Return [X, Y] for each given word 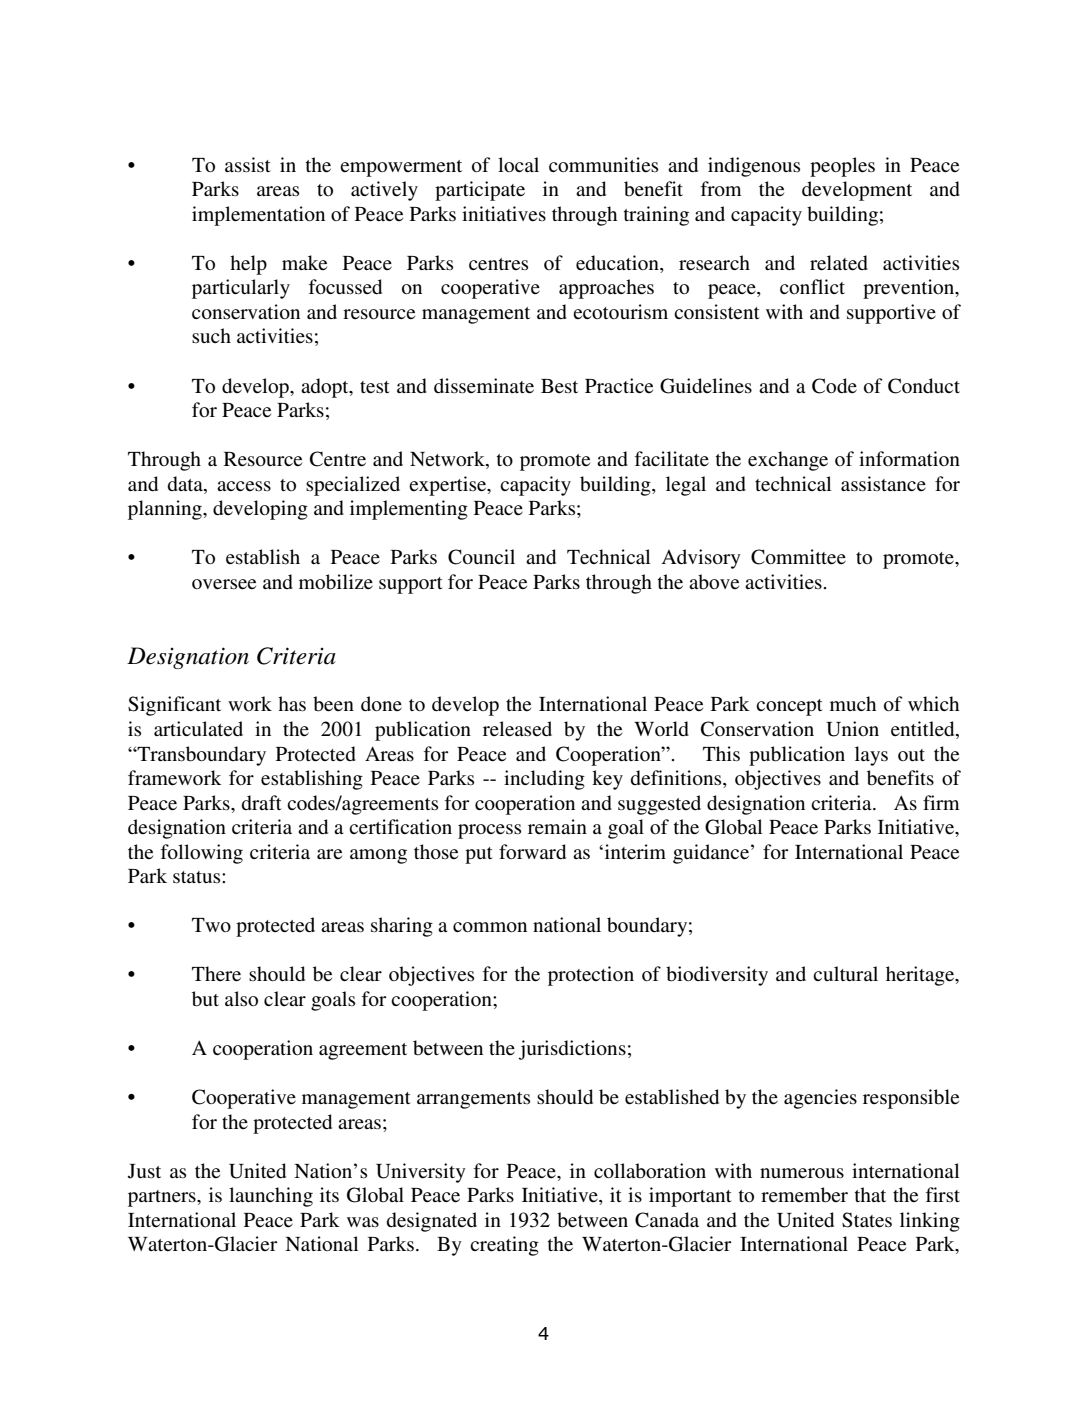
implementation [258, 216]
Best [559, 386]
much [853, 703]
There [216, 974]
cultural [845, 973]
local [518, 164]
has [292, 704]
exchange [788, 461]
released [517, 729]
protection [591, 976]
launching [271, 1197]
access [244, 486]
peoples [842, 167]
